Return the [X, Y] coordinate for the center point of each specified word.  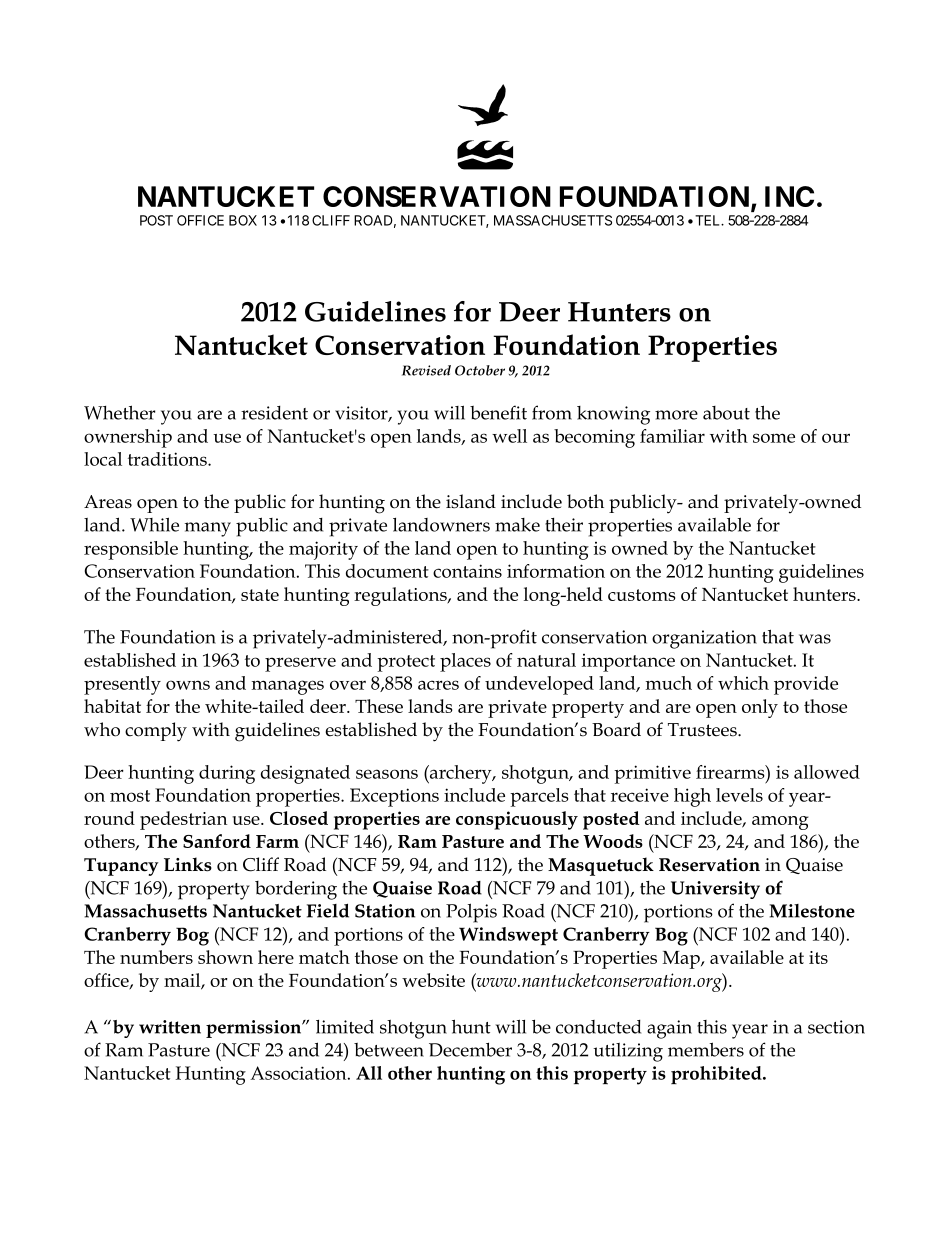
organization [704, 639]
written [170, 1027]
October [480, 370]
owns [188, 685]
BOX [243, 220]
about [726, 413]
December [470, 1049]
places [465, 662]
